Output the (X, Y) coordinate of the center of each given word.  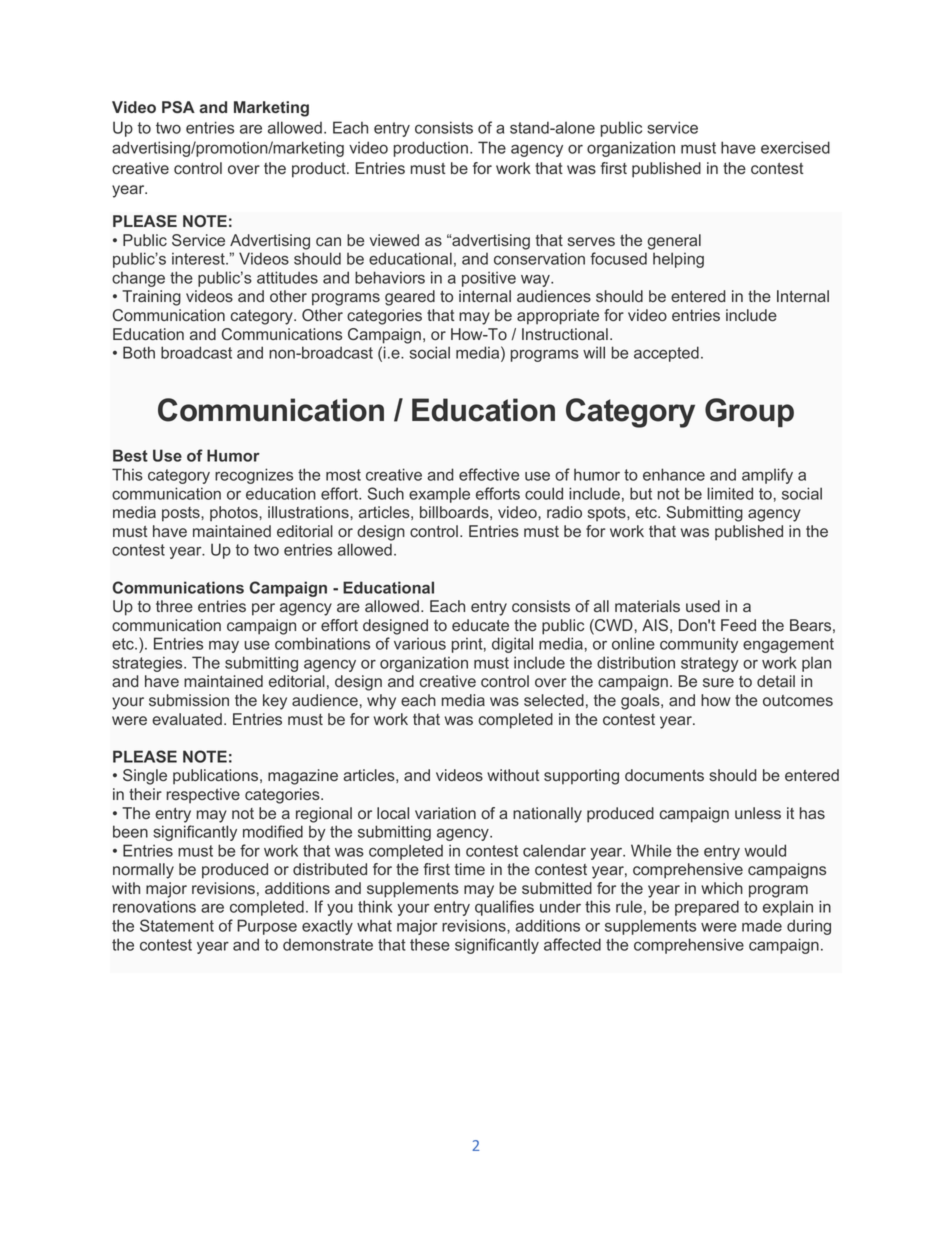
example (439, 495)
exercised (795, 147)
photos (235, 513)
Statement (177, 925)
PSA (178, 107)
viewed (394, 240)
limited (730, 493)
